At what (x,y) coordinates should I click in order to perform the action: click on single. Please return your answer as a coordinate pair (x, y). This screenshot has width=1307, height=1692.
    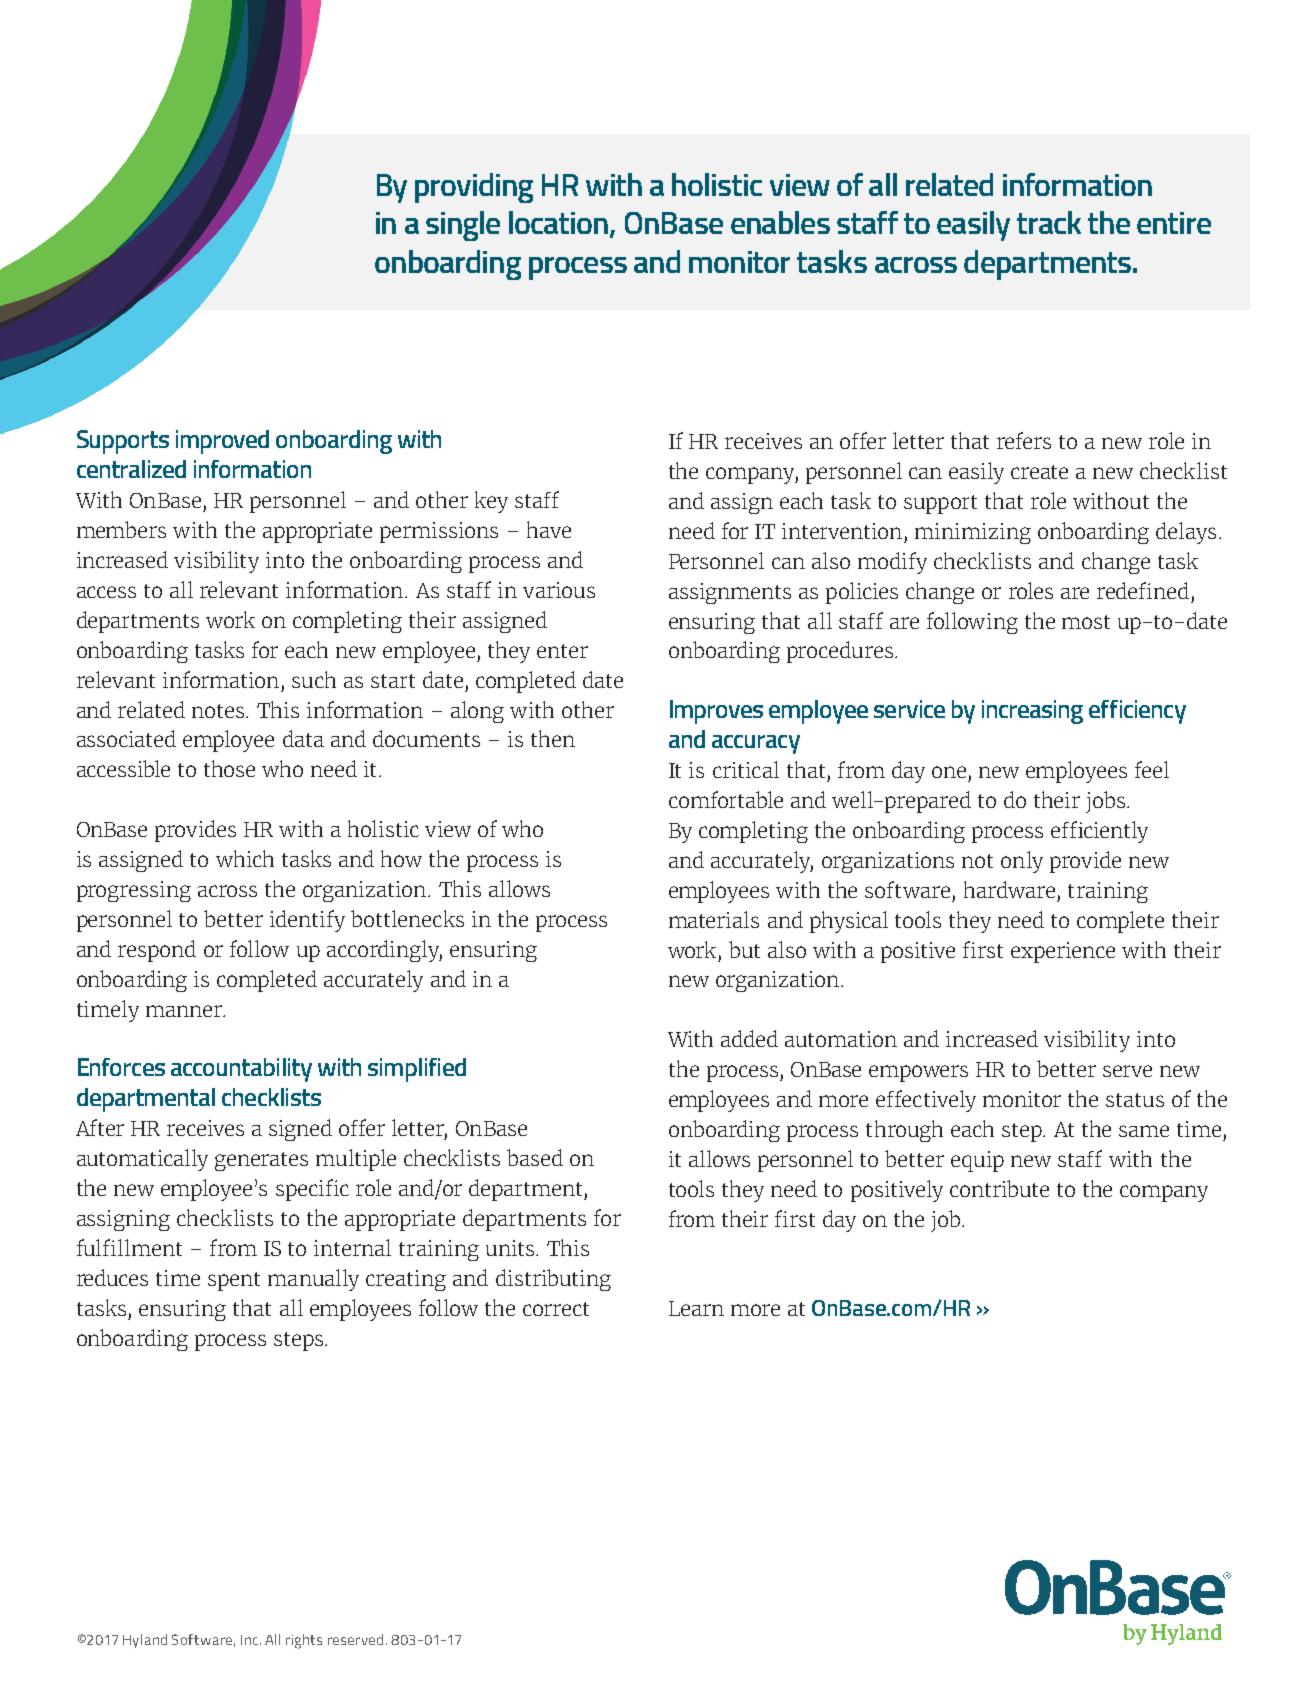
    Looking at the image, I should click on (463, 226).
